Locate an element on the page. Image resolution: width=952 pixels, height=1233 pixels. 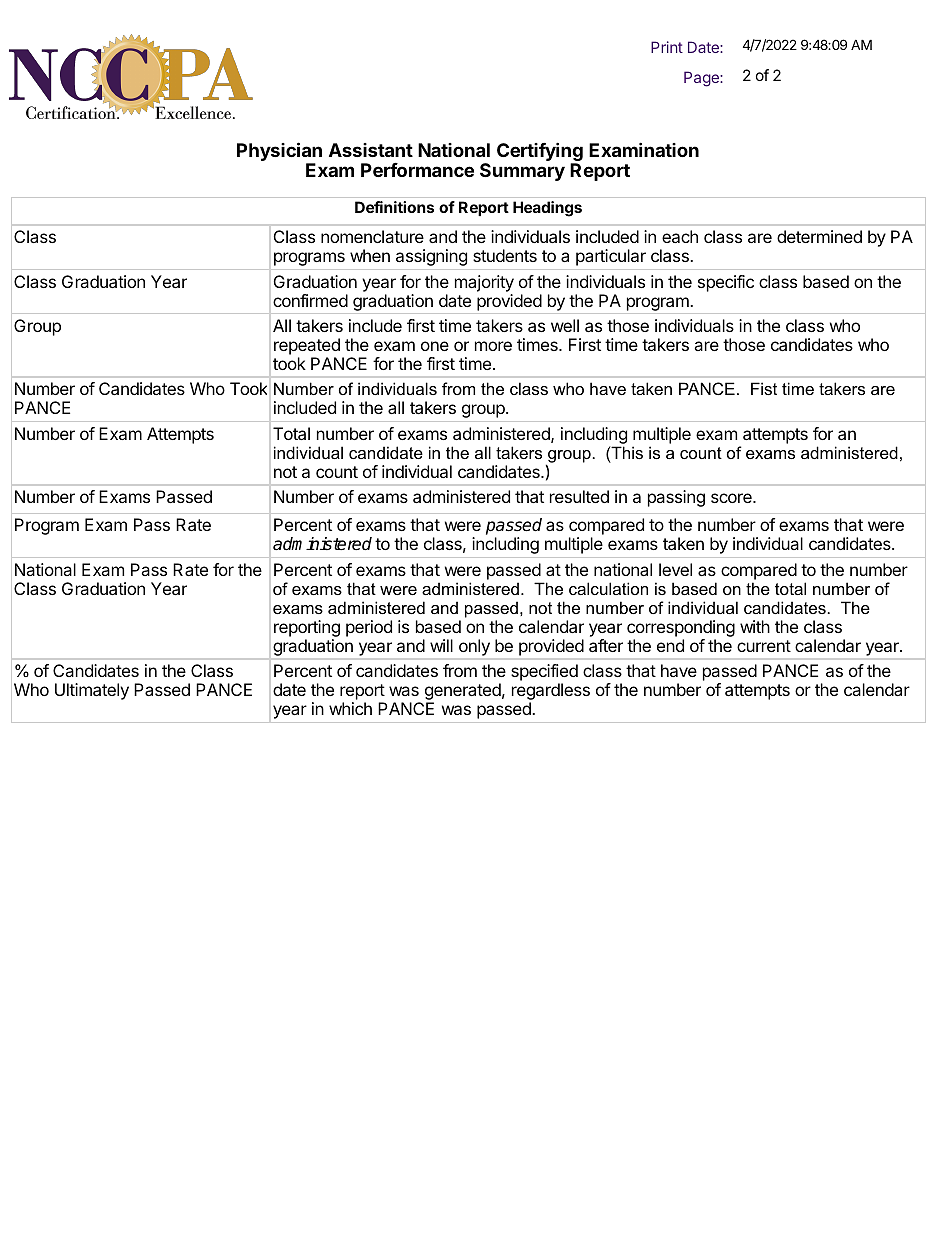
Page is located at coordinates (702, 79).
